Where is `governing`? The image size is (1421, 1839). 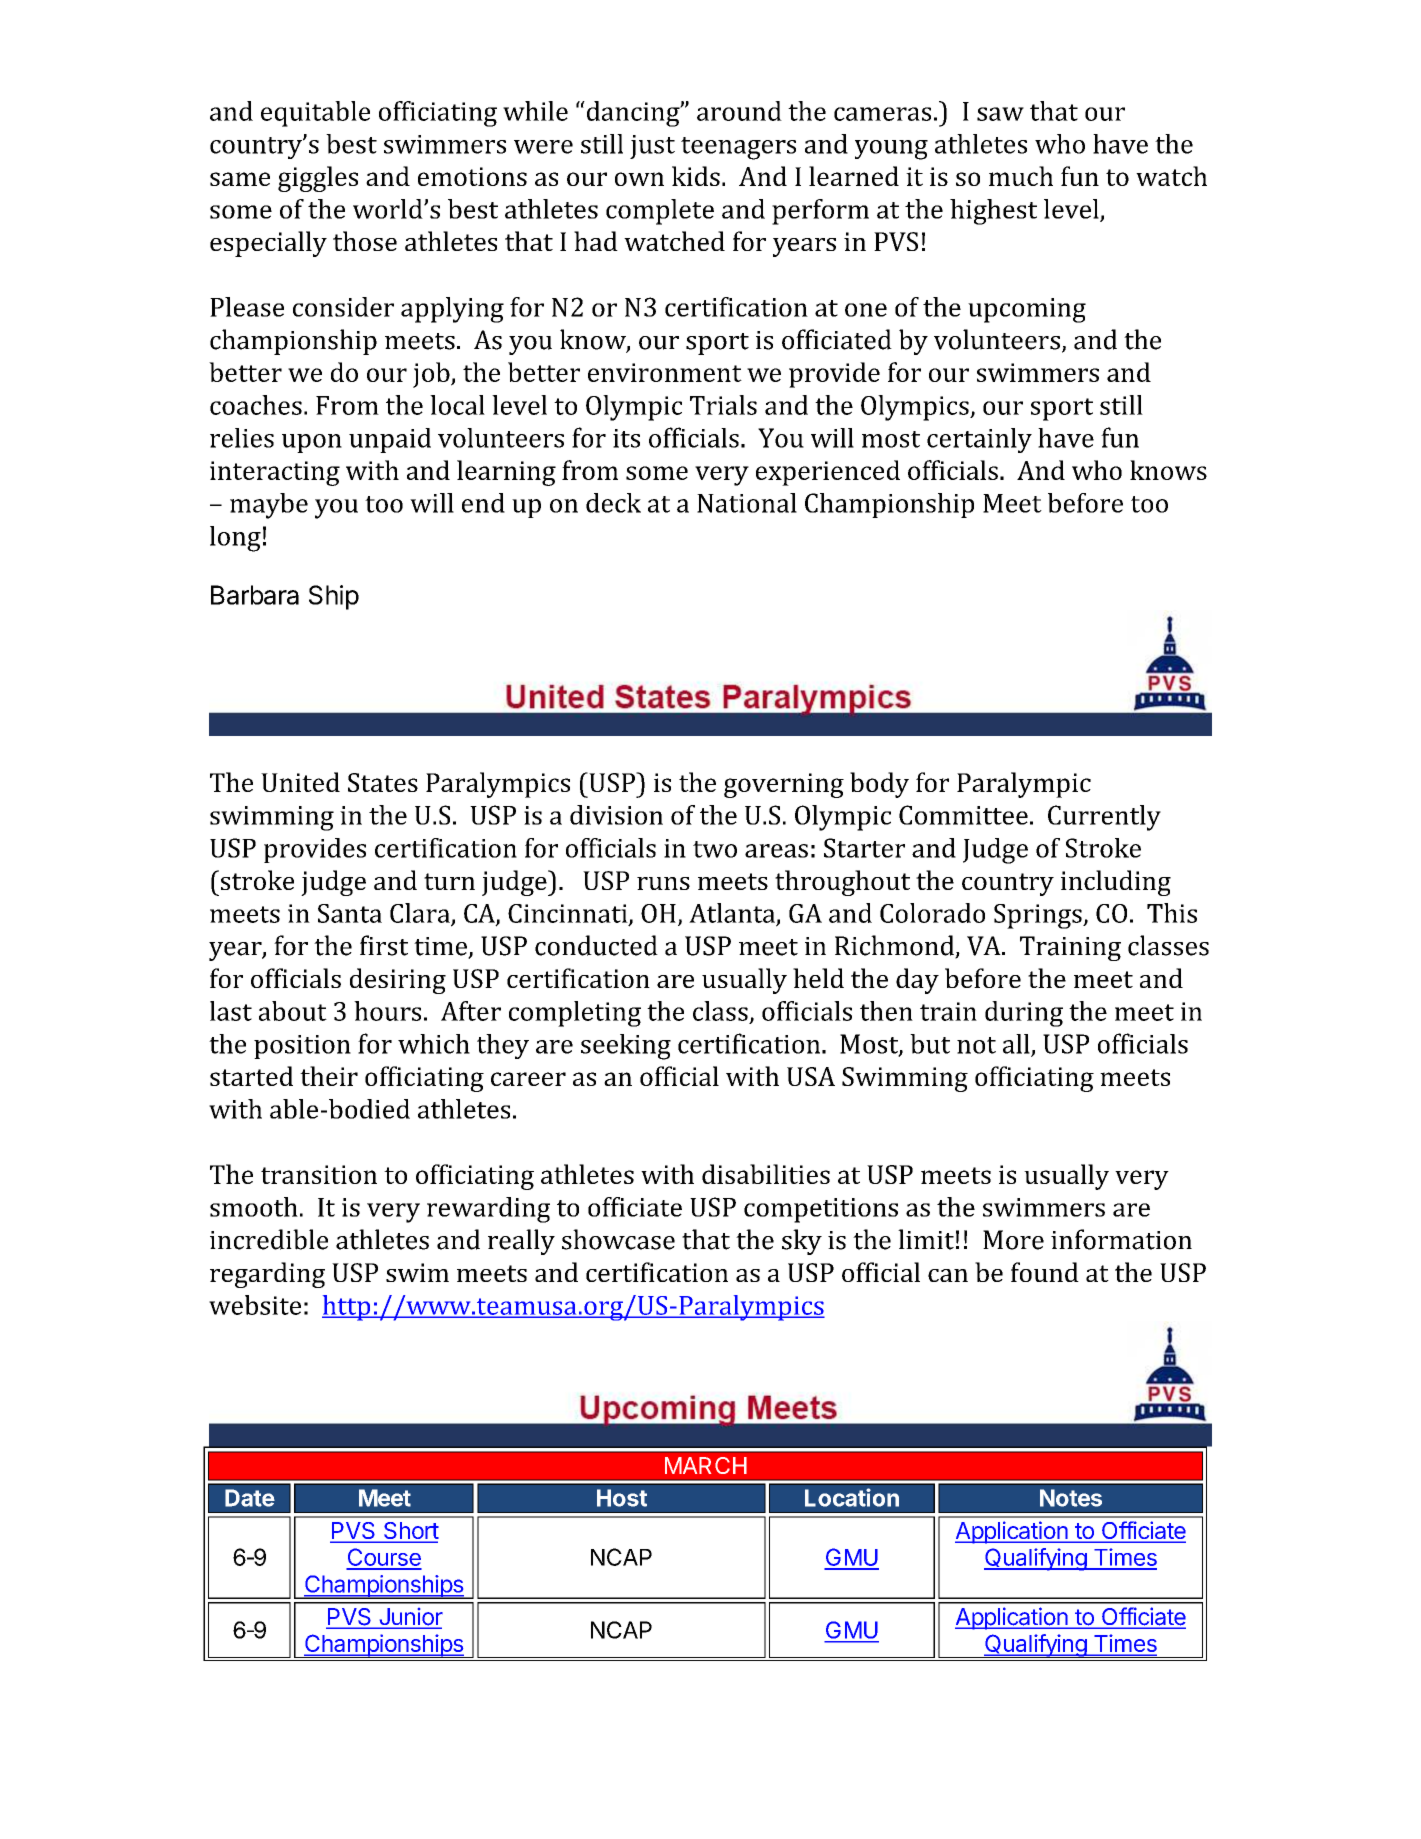 governing is located at coordinates (784, 785).
